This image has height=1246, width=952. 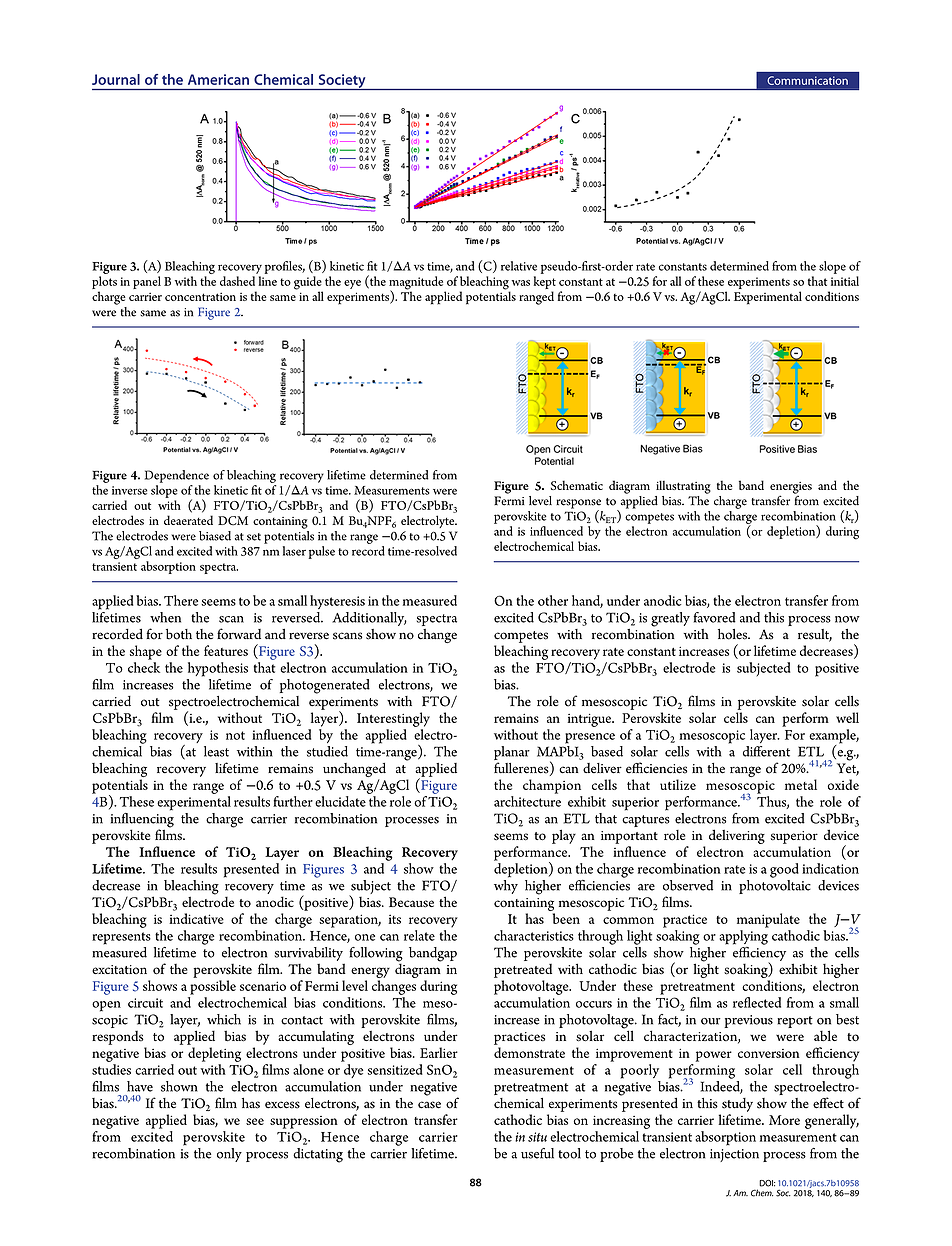 I want to click on not, so click(x=235, y=735).
